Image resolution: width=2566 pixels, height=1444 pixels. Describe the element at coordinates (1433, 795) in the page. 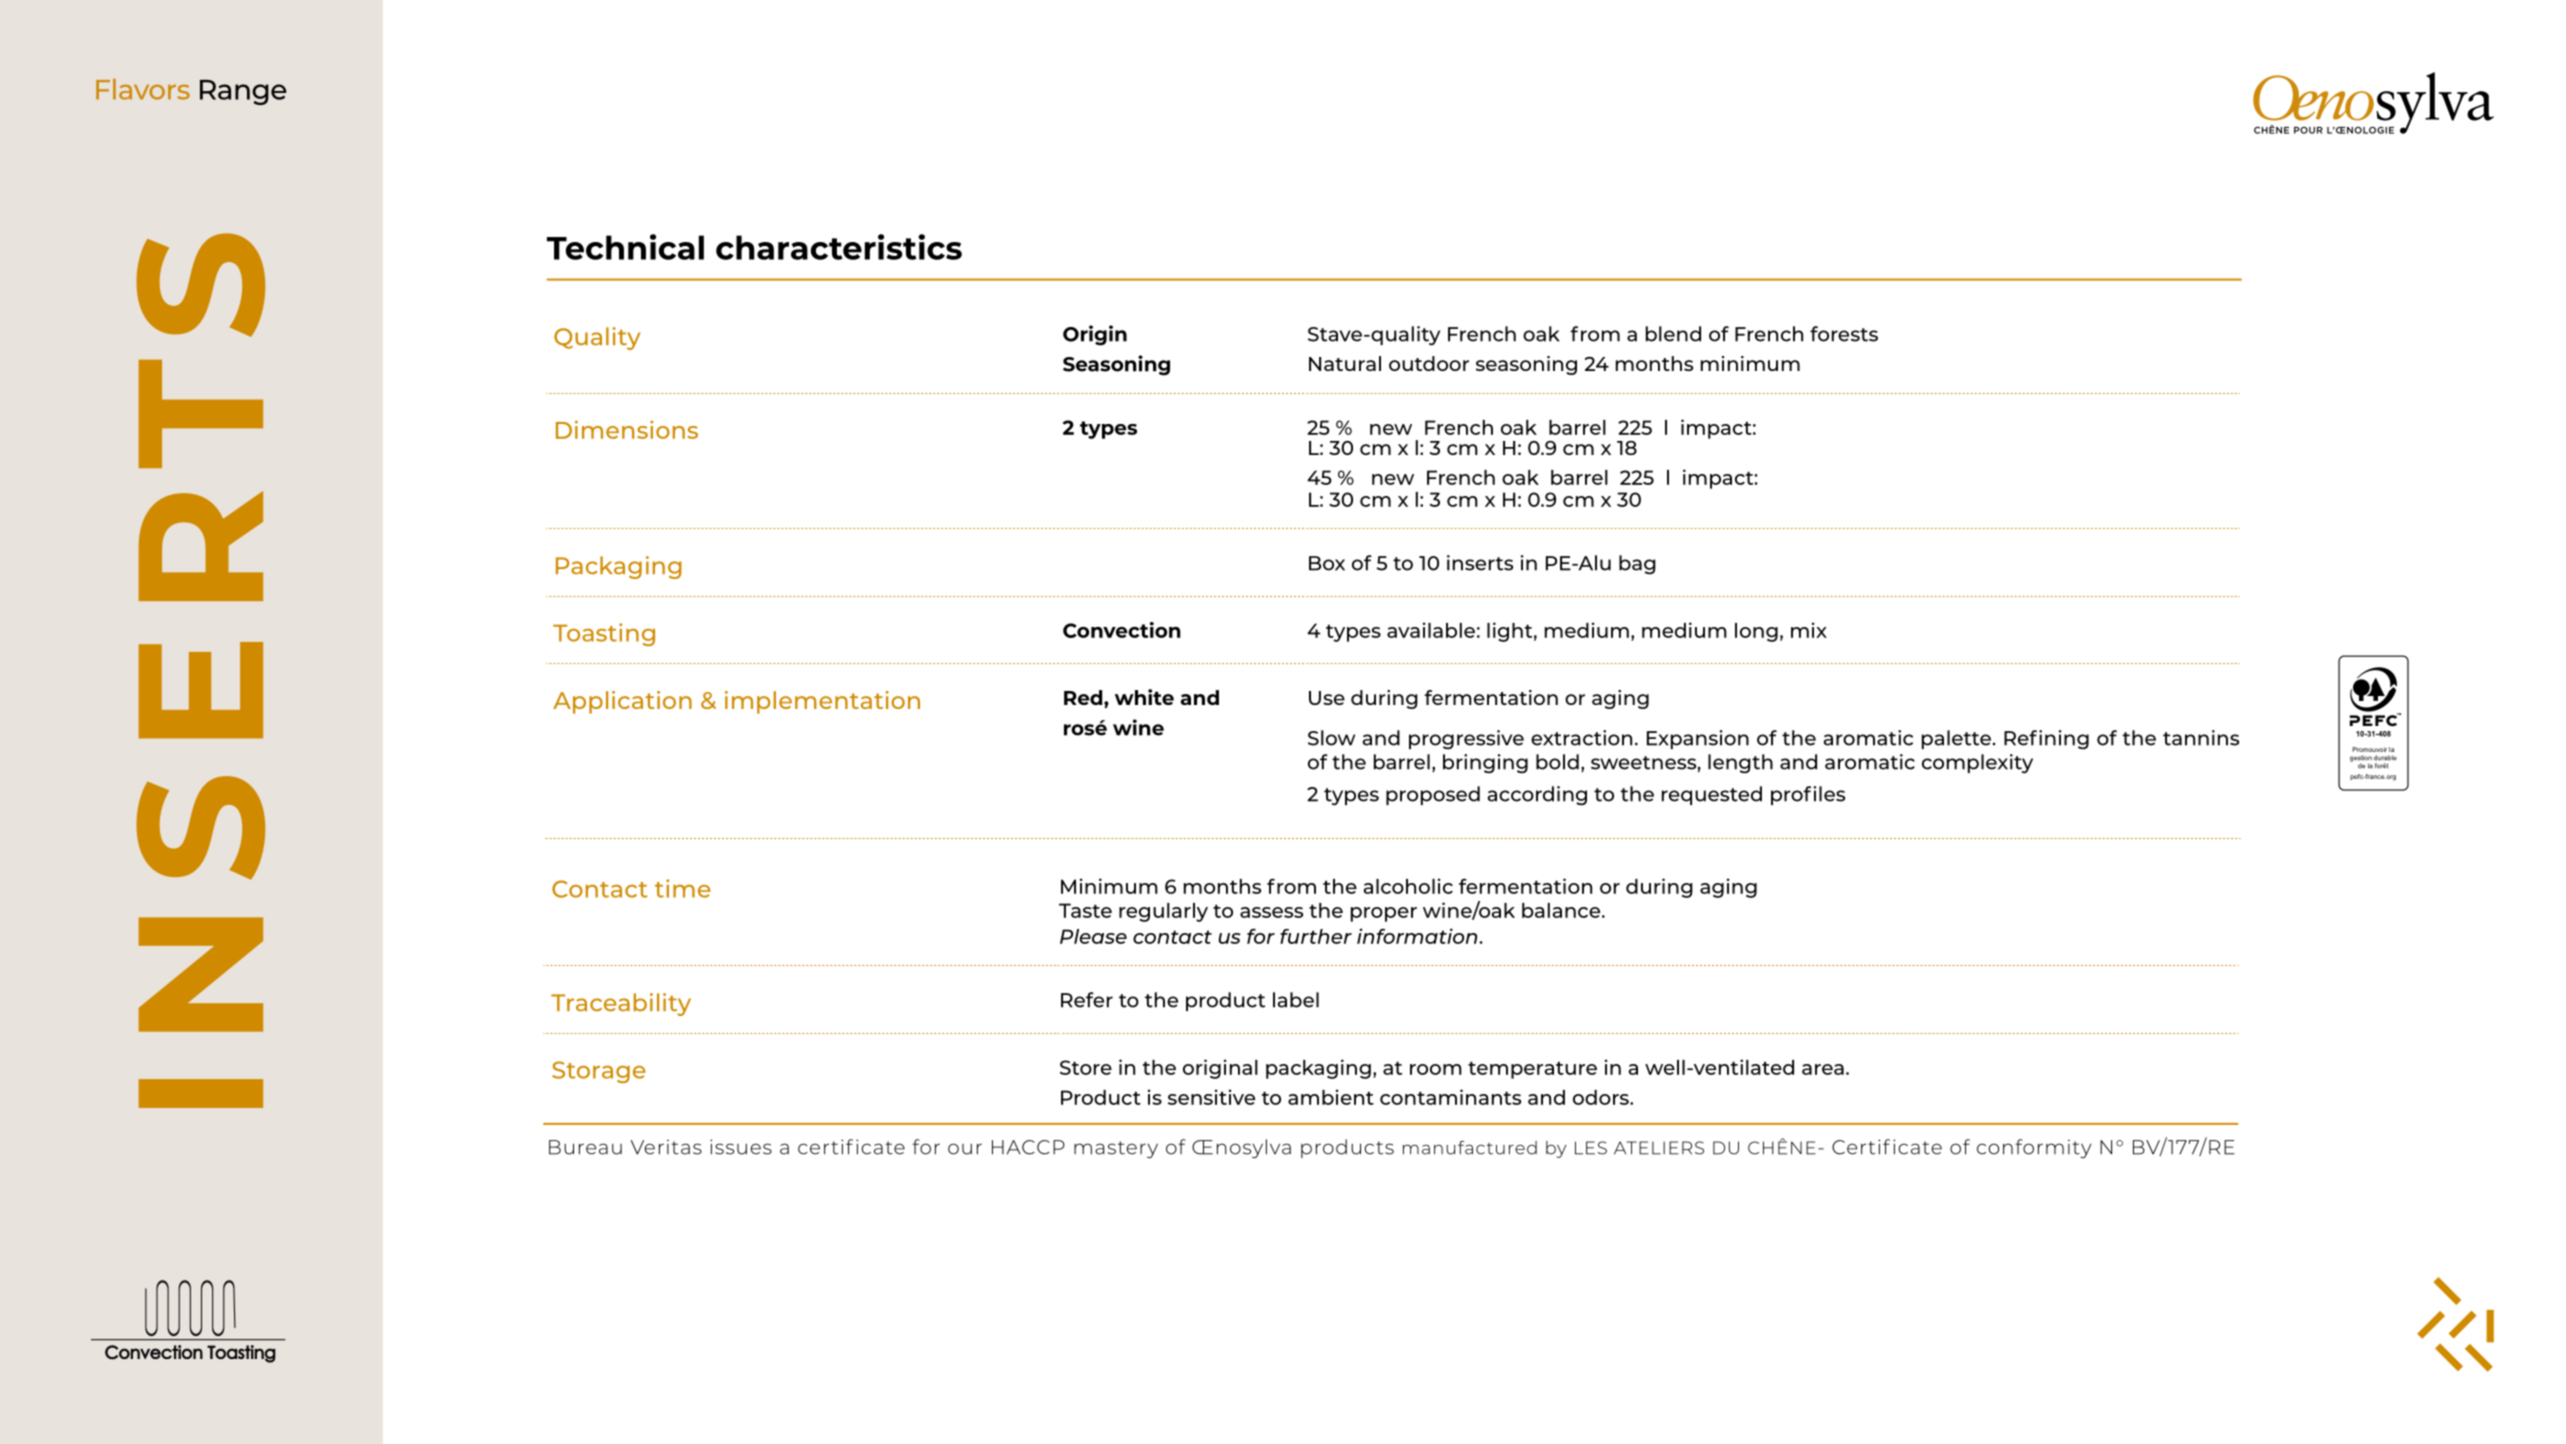

I see `proposed` at that location.
